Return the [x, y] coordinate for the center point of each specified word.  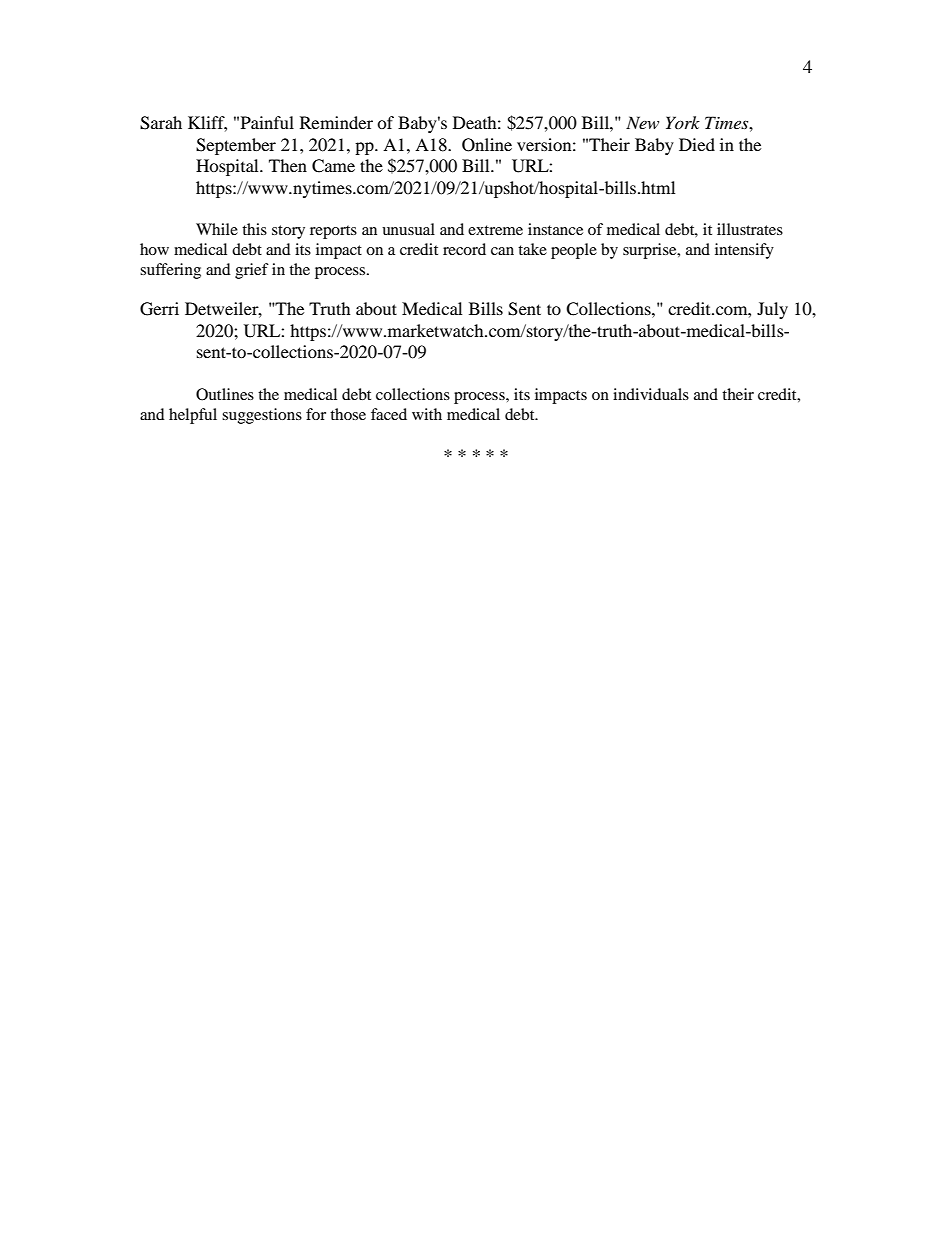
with [427, 414]
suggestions [262, 416]
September [236, 146]
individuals [651, 394]
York [683, 122]
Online [487, 145]
